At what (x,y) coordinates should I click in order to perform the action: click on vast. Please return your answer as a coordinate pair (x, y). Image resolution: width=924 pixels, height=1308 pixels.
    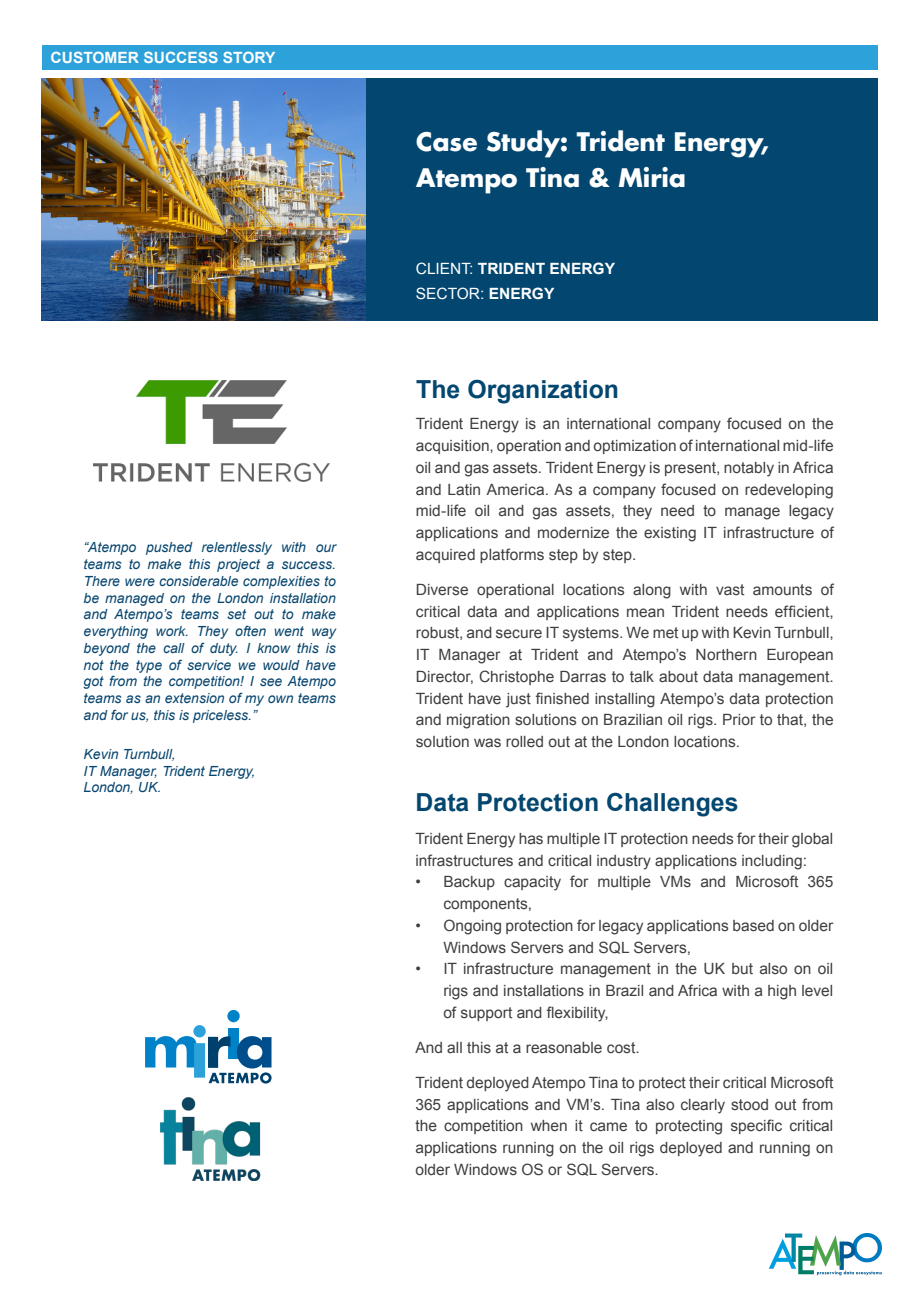
    Looking at the image, I should click on (730, 589).
